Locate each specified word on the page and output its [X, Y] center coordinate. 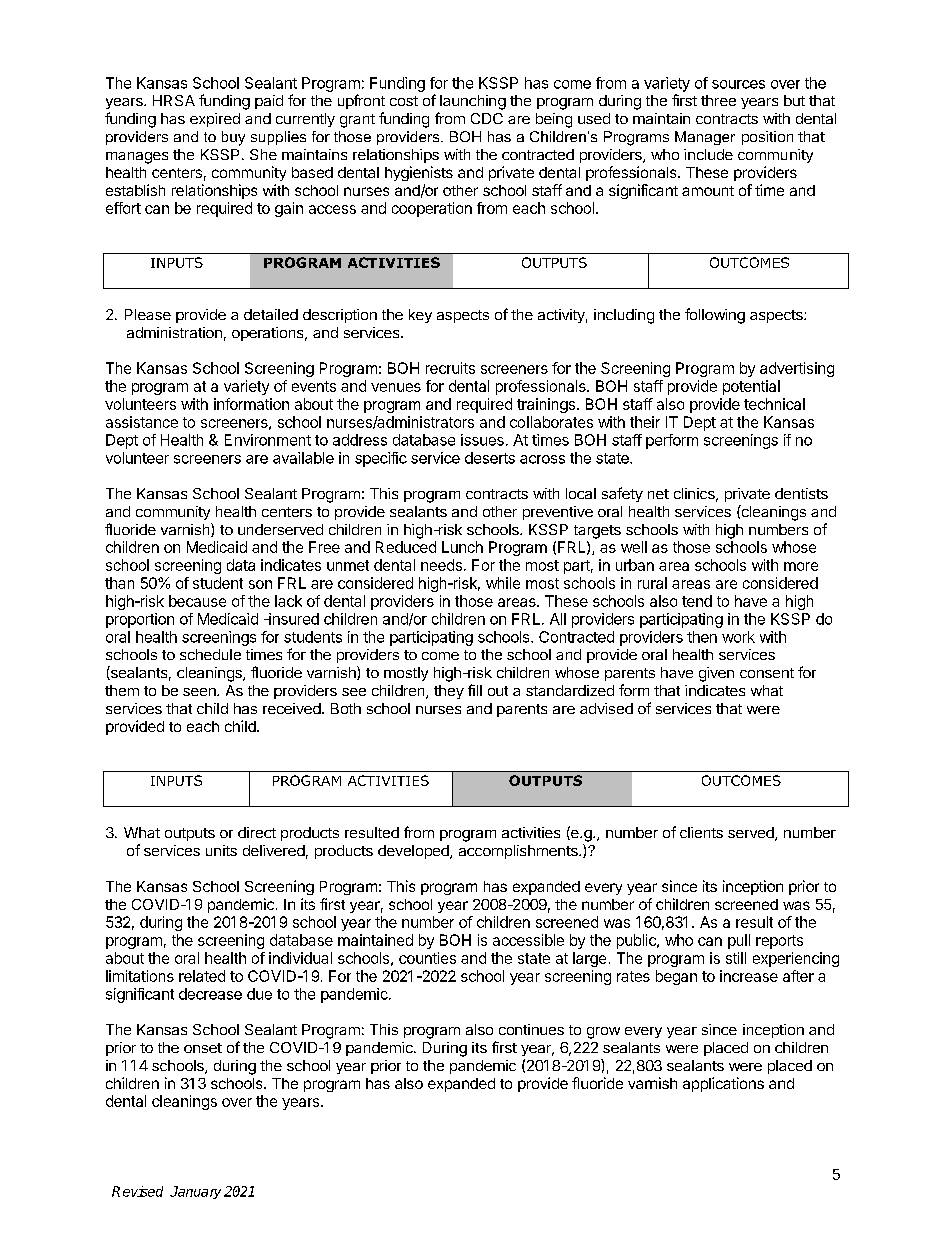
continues [531, 1029]
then [702, 637]
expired [215, 120]
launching [473, 102]
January [195, 1192]
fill [475, 690]
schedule [210, 654]
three [718, 100]
